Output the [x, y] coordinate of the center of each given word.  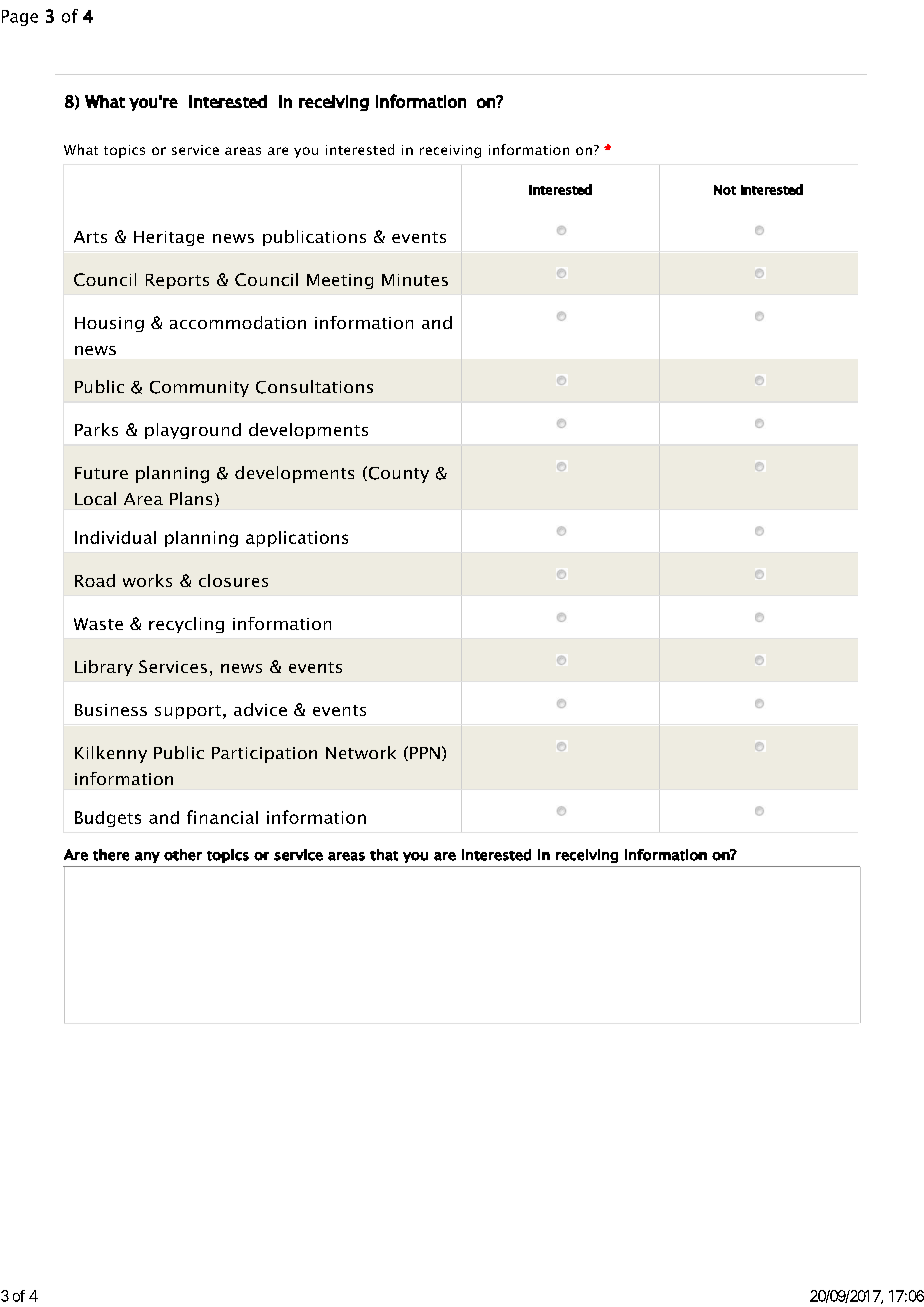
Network [361, 752]
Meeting [340, 281]
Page [20, 18]
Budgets [108, 819]
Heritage [169, 238]
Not [725, 190]
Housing [109, 324]
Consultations [314, 387]
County [397, 474]
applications [297, 539]
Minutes [415, 280]
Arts [90, 237]
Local [95, 498]
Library [104, 668]
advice [260, 709]
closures [233, 580]
